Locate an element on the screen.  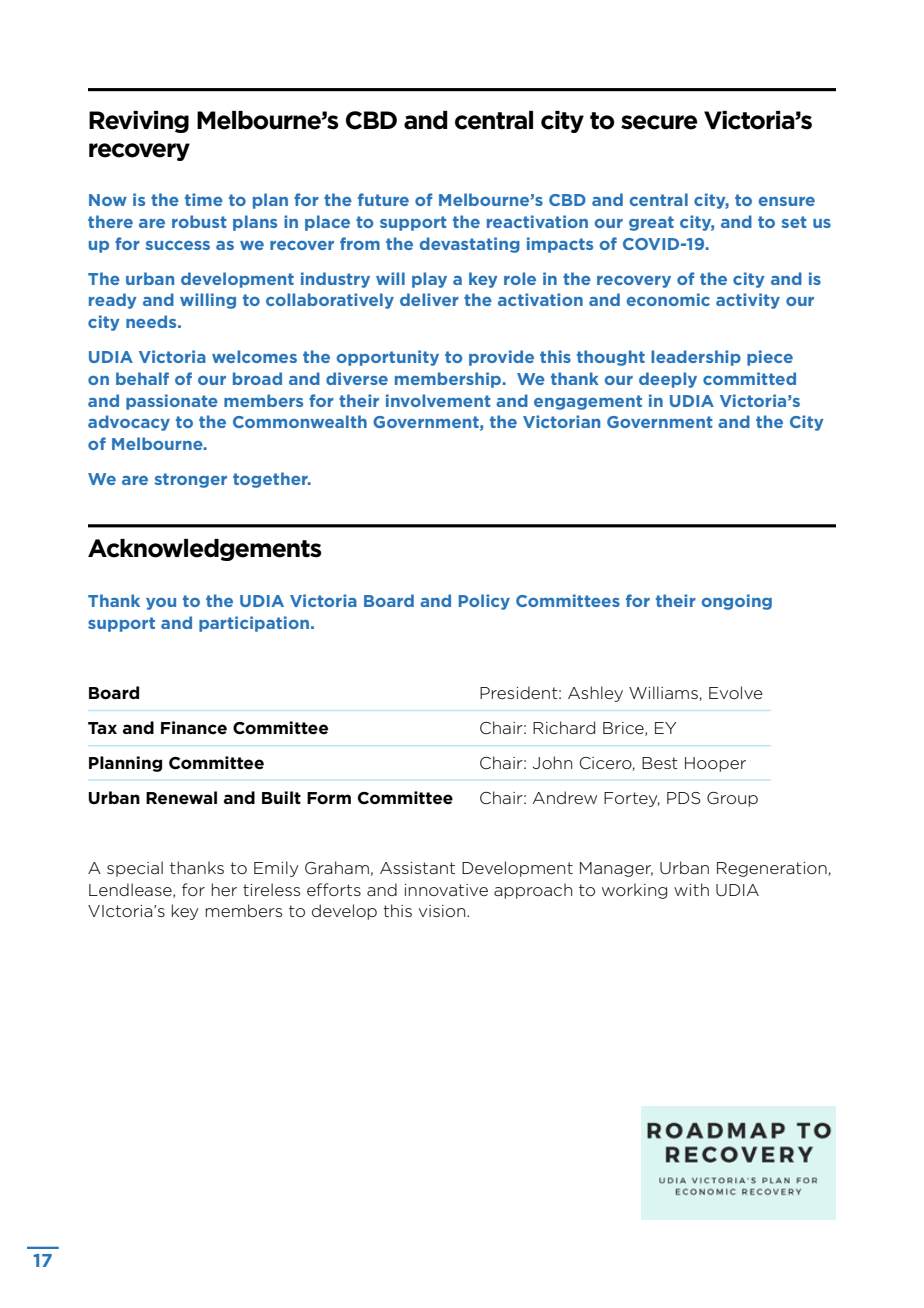
Policy is located at coordinates (484, 602).
